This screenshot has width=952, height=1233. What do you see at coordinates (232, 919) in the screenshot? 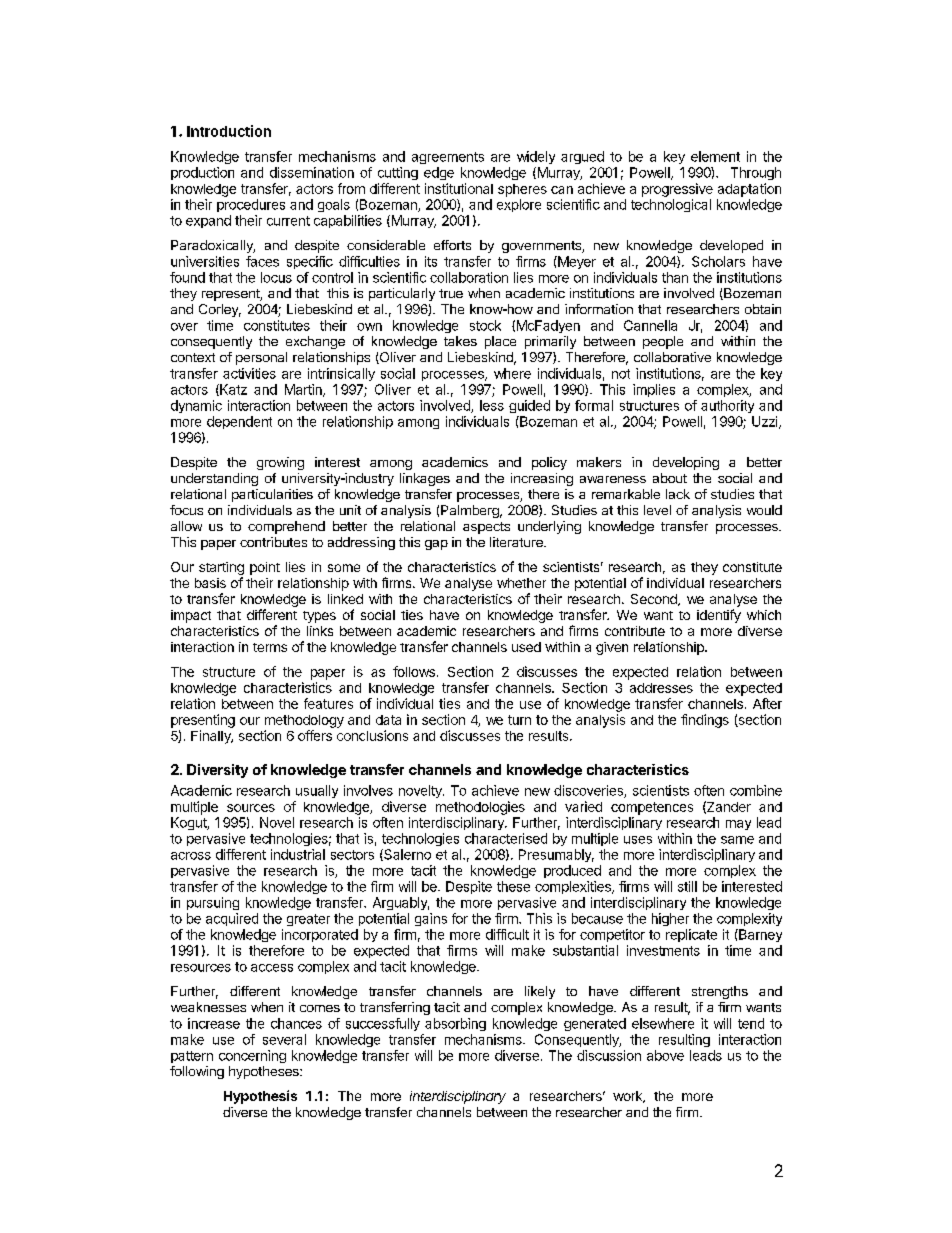
I see `acquired` at bounding box center [232, 919].
